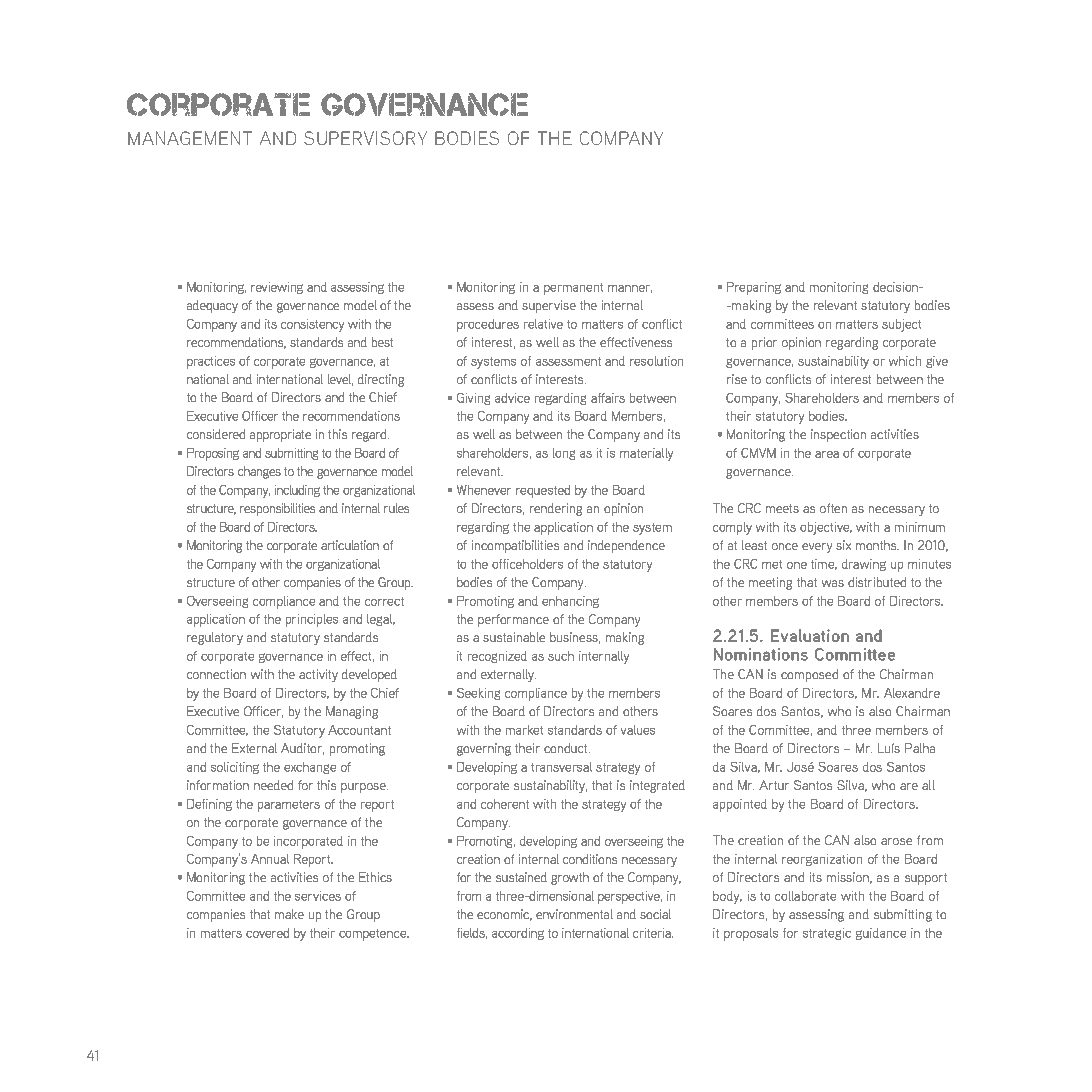  I want to click on supervisory, so click(365, 138).
